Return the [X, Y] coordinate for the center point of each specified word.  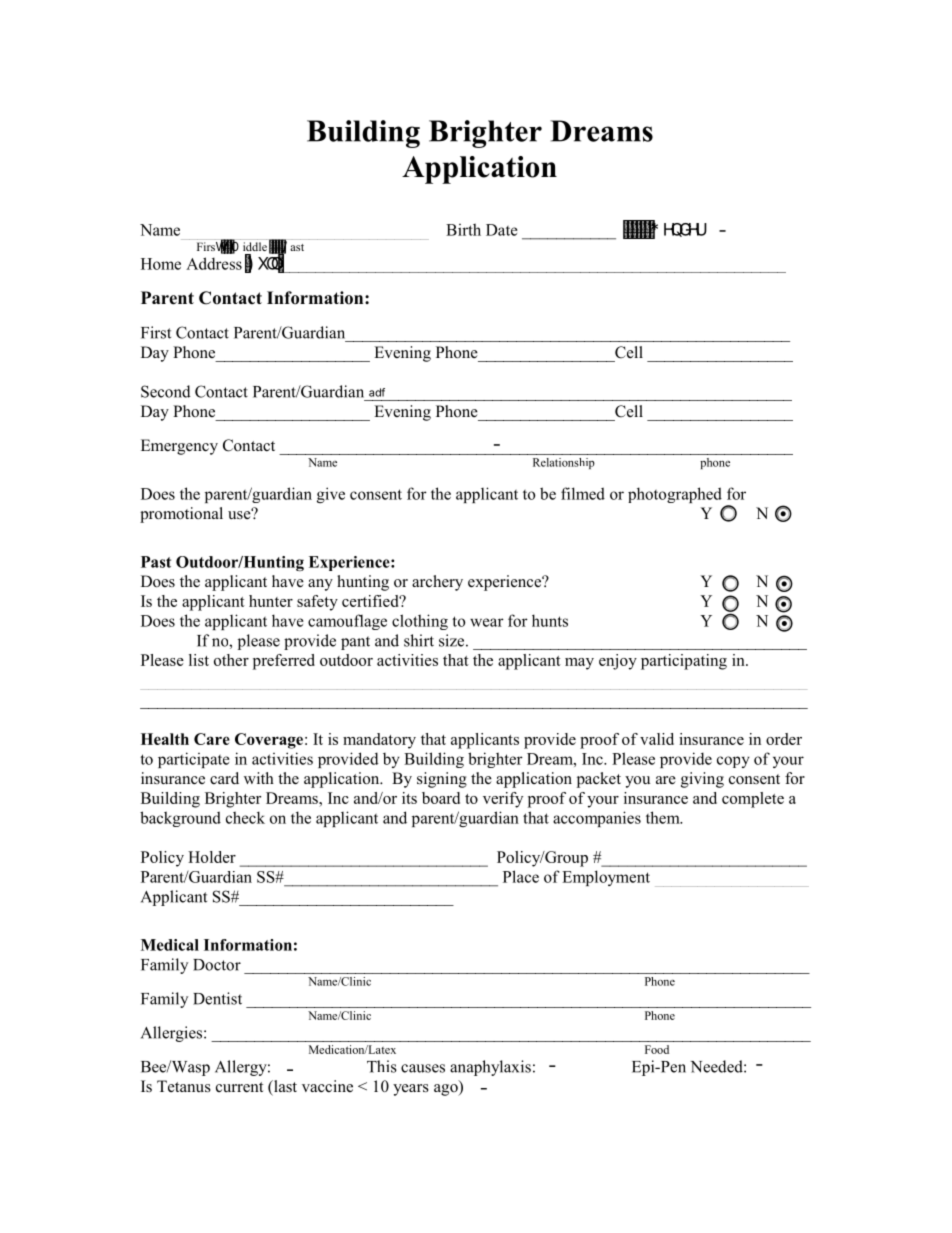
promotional [181, 515]
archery [437, 583]
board [441, 798]
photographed [675, 495]
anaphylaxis [490, 1068]
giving [702, 780]
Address [214, 263]
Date [502, 230]
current [239, 1087]
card [224, 778]
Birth [463, 229]
